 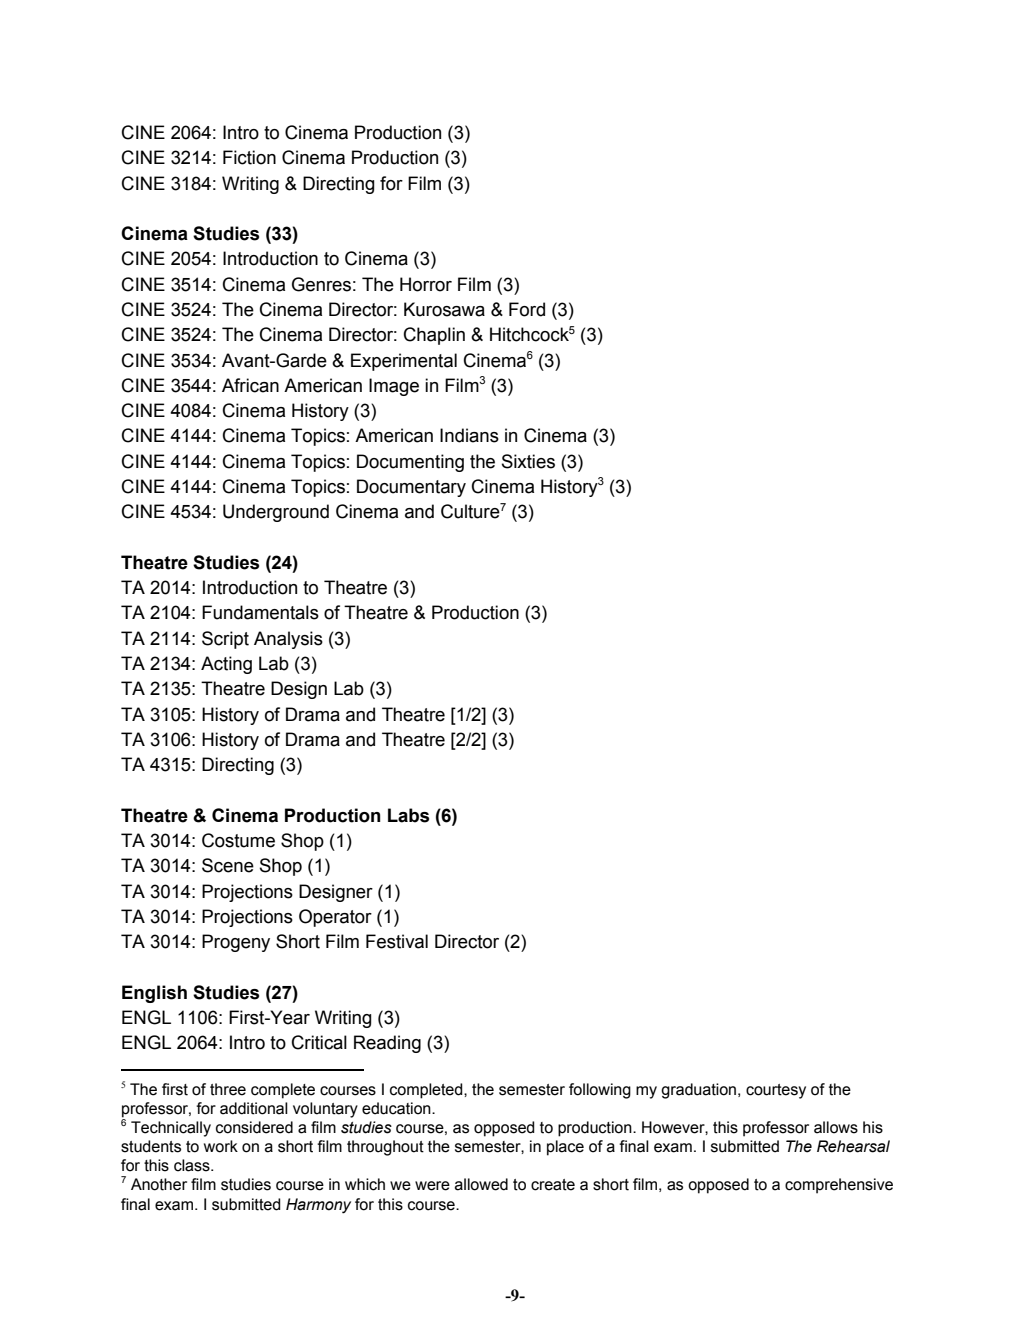 What do you see at coordinates (249, 157) in the page?
I see `Fiction` at bounding box center [249, 157].
